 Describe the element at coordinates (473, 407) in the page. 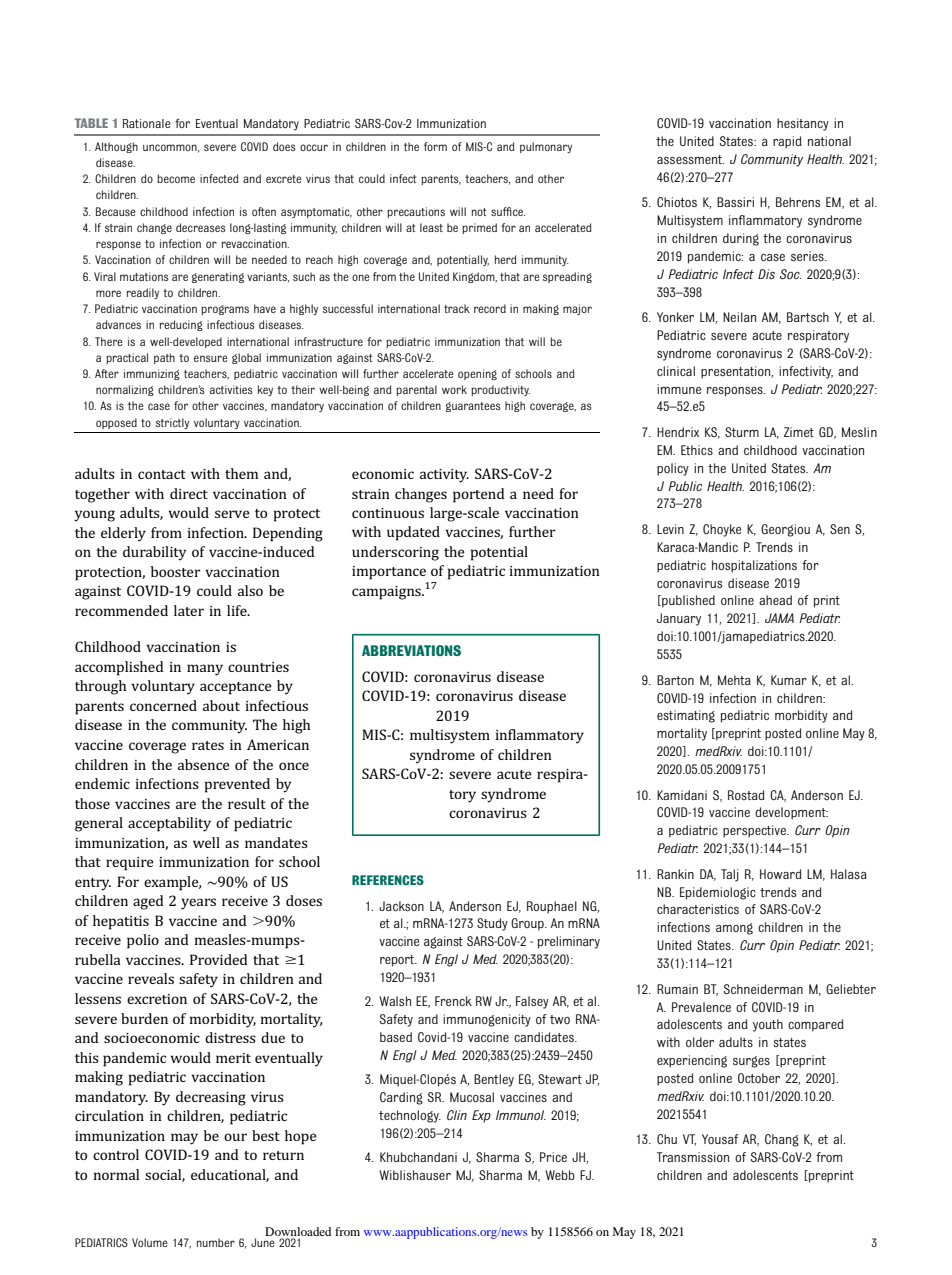

I see `guarantees` at that location.
